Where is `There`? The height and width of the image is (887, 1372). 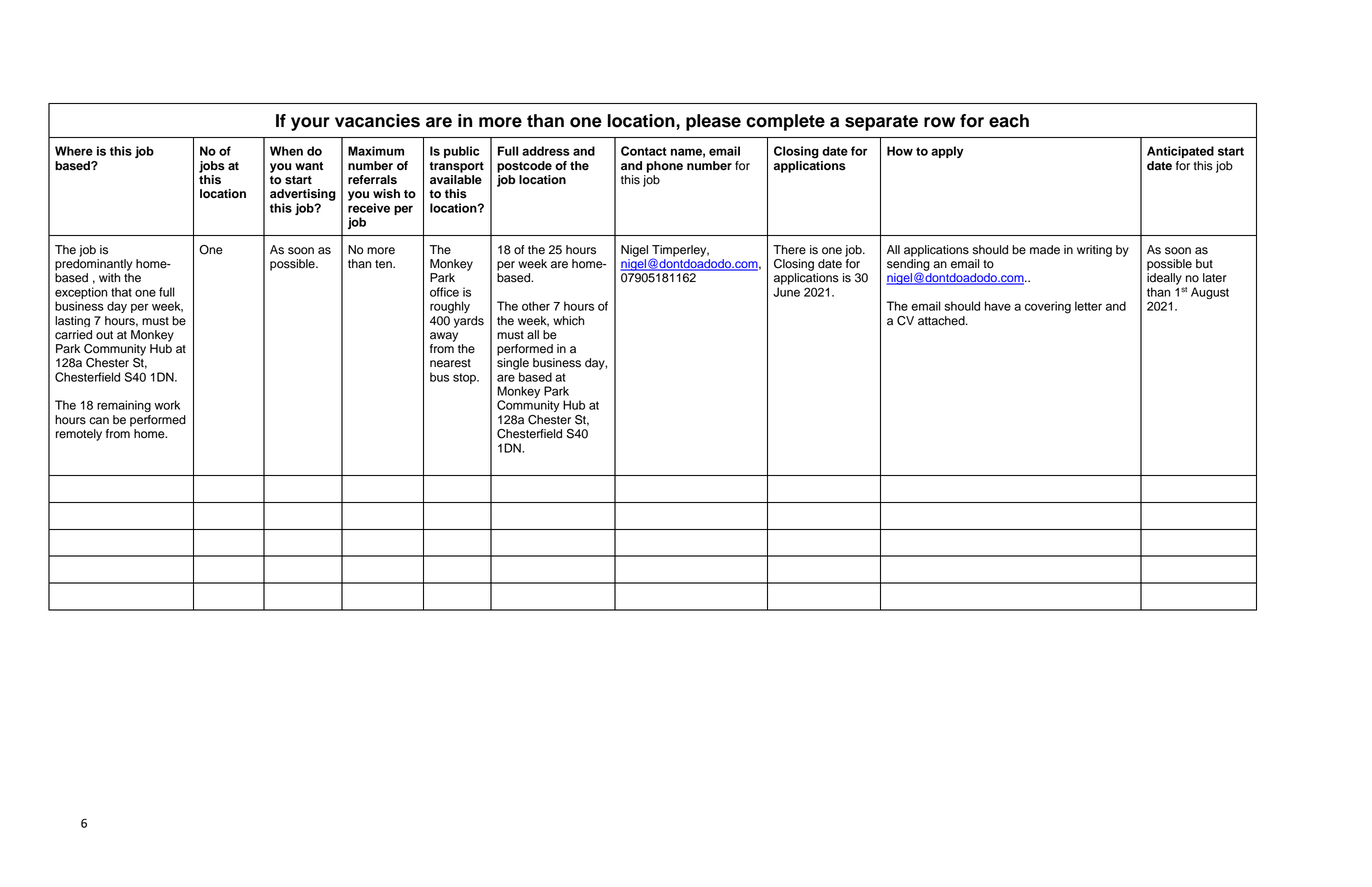
There is located at coordinates (789, 250).
